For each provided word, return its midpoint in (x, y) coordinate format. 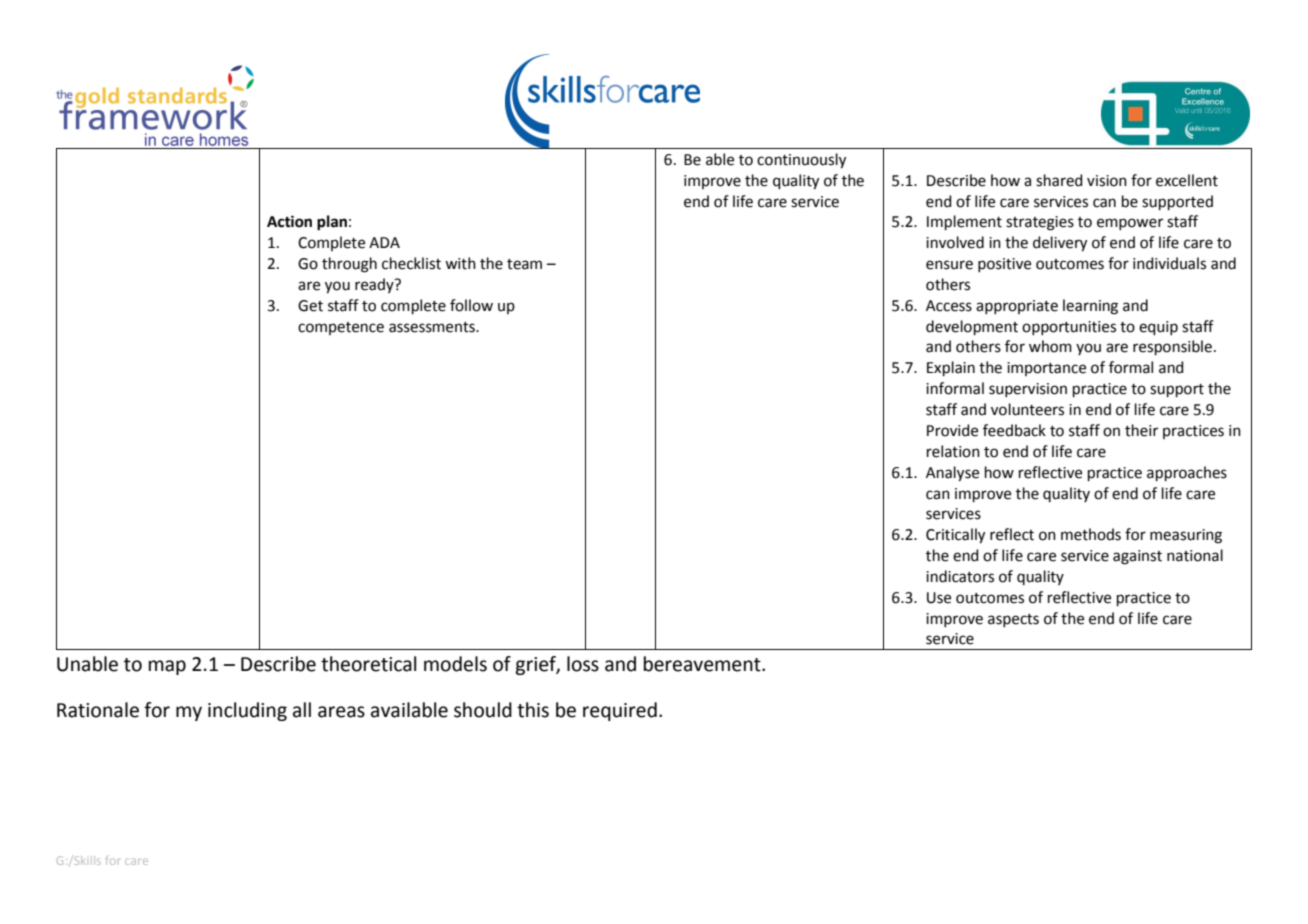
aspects (1013, 620)
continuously (801, 161)
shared (1059, 180)
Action (289, 221)
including (247, 711)
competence (341, 328)
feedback (1014, 430)
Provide (952, 430)
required (620, 711)
